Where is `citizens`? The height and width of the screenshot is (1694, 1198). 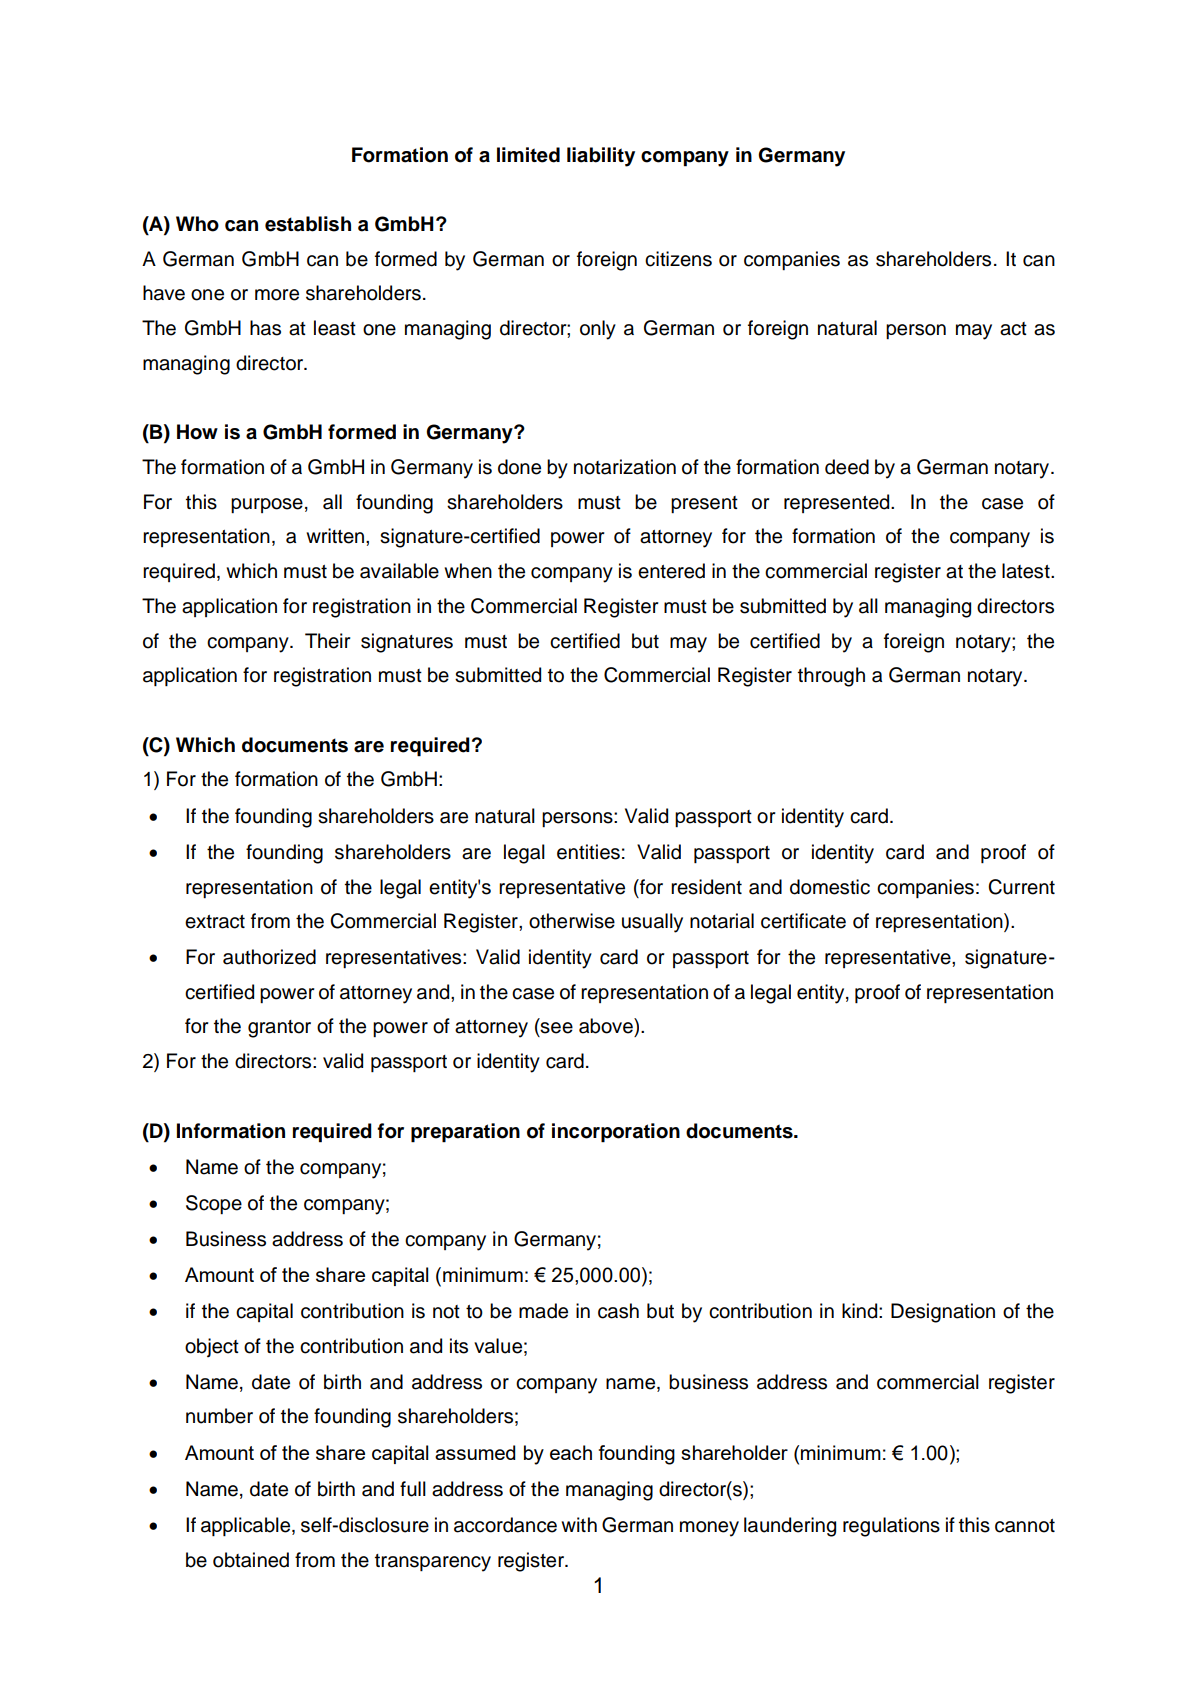 citizens is located at coordinates (678, 259).
